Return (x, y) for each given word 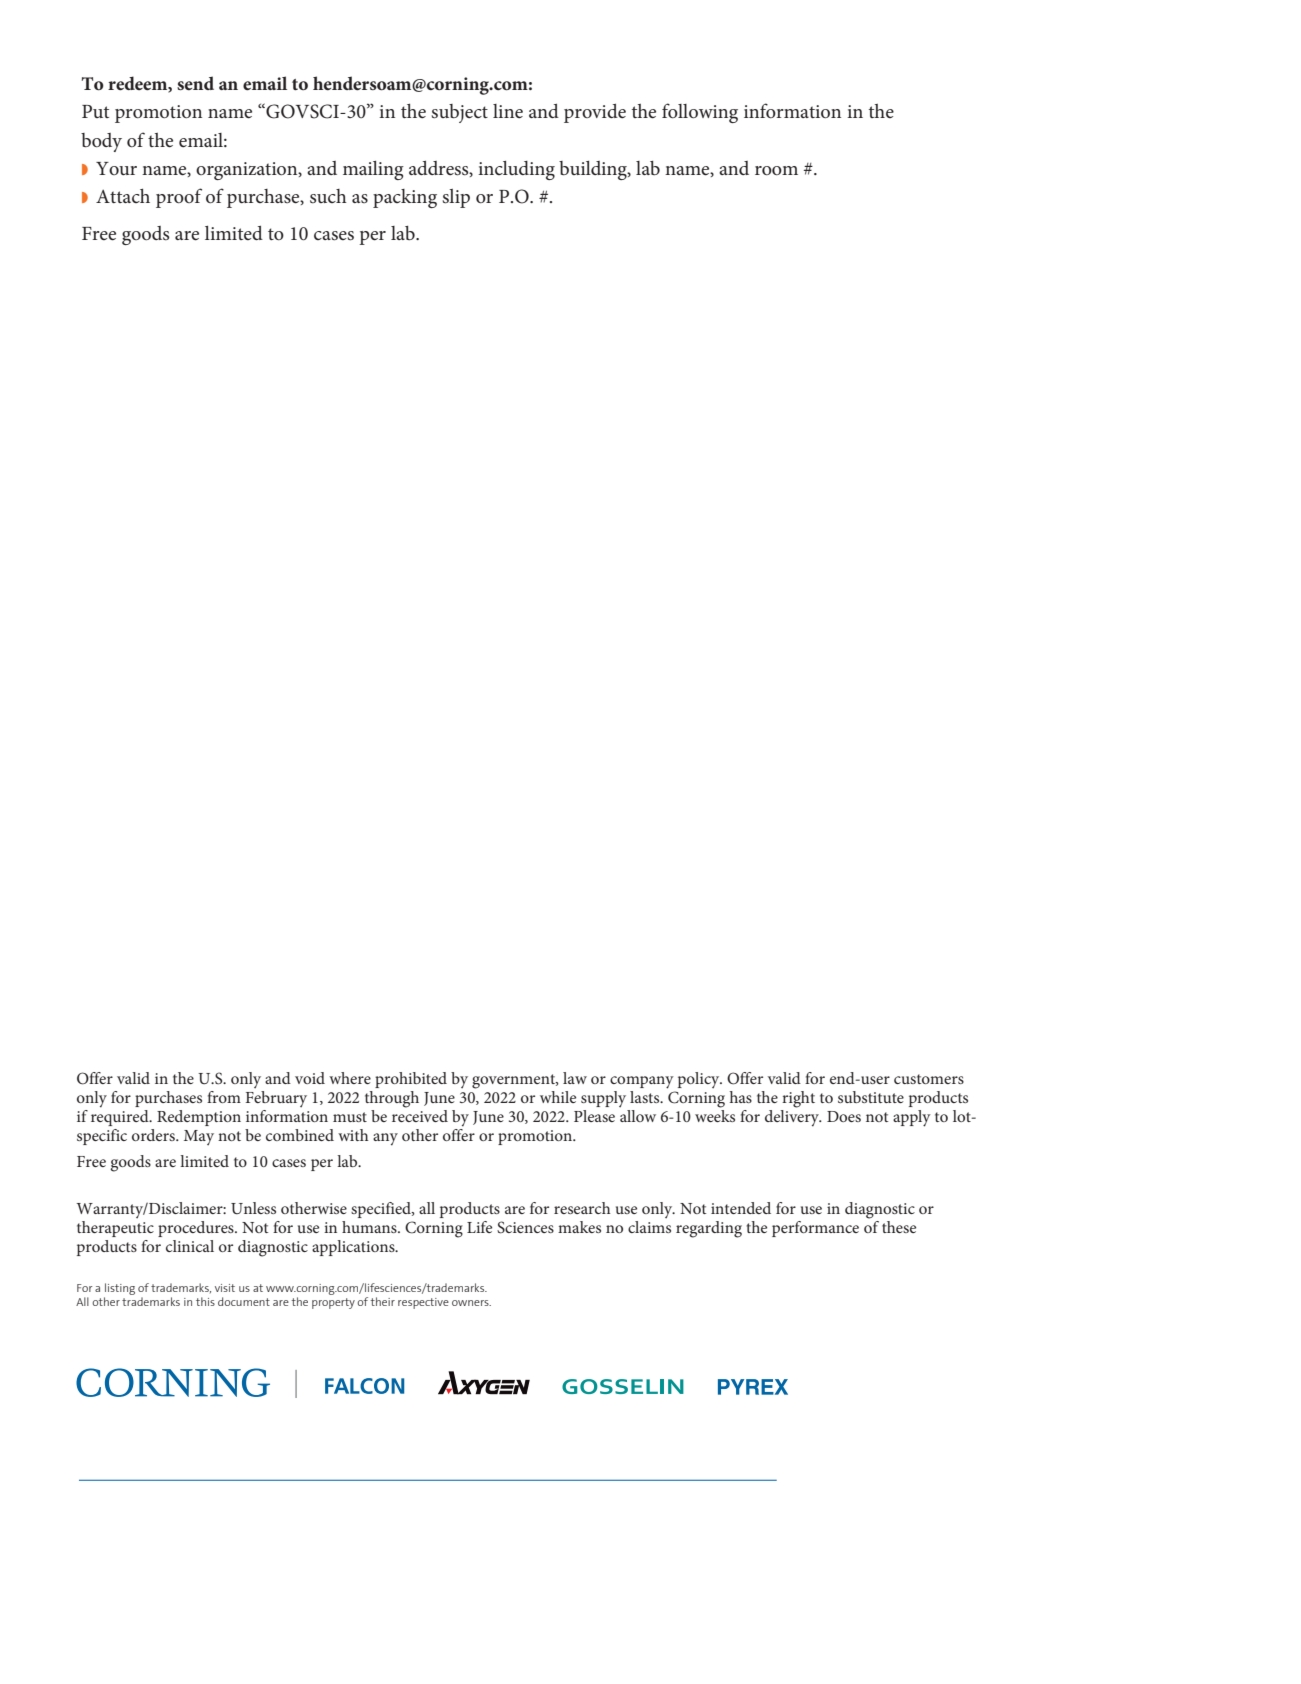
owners (471, 1303)
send (195, 83)
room (776, 170)
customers (929, 1079)
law (575, 1078)
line (508, 111)
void (310, 1078)
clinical (190, 1246)
